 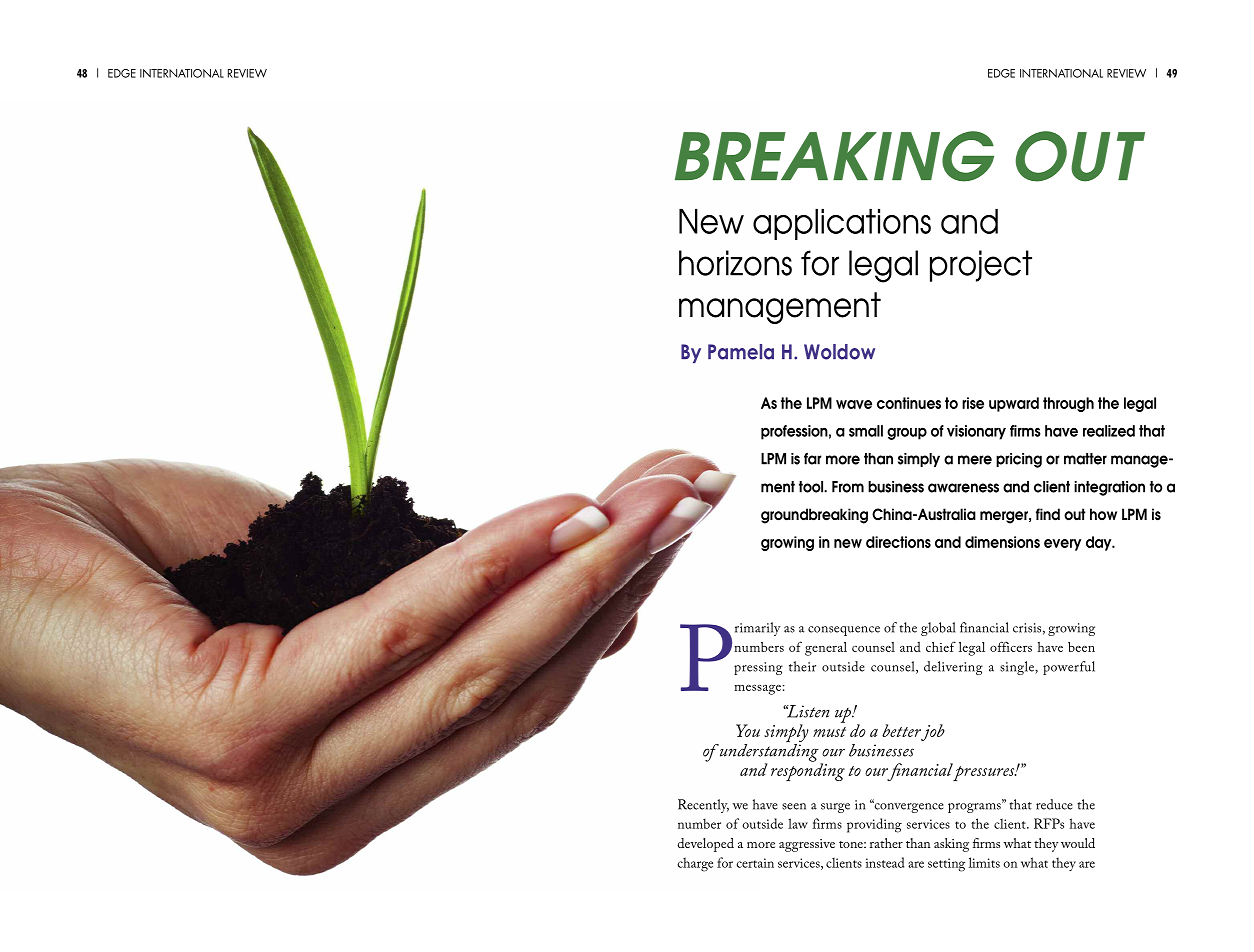 I want to click on project, so click(x=981, y=266).
